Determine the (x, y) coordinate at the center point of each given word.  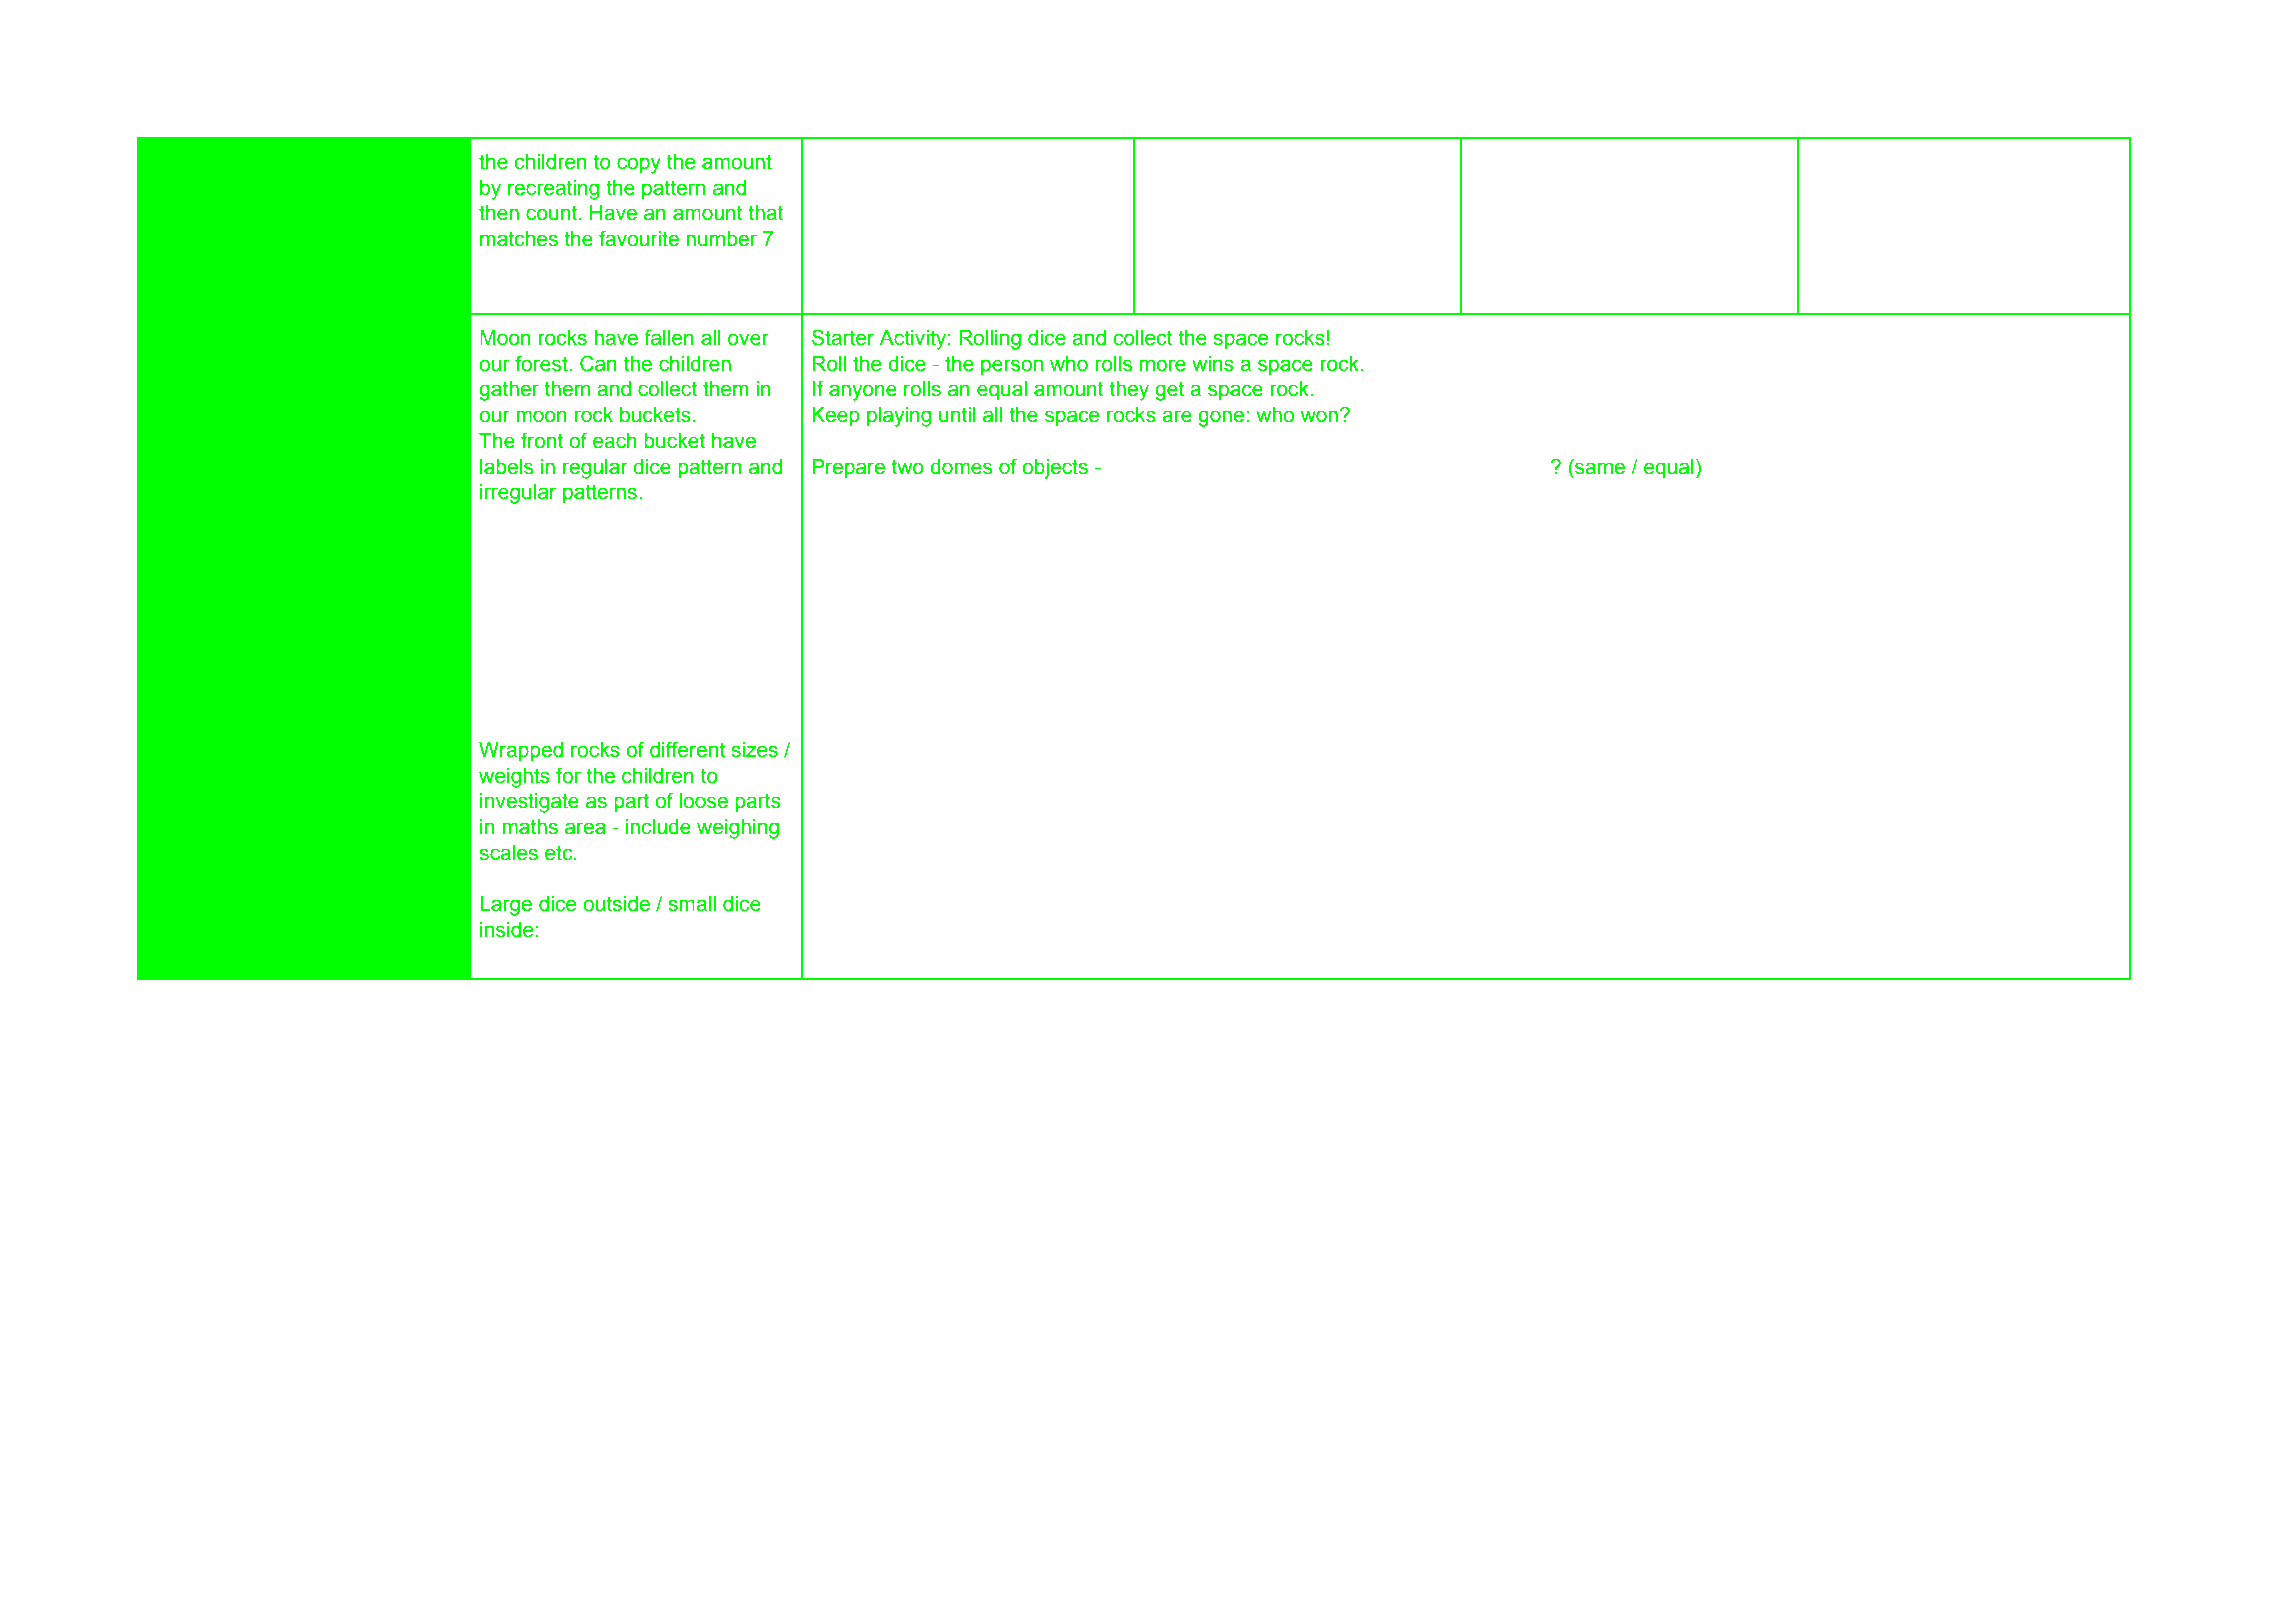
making (591, 572)
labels (506, 467)
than (730, 673)
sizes (754, 750)
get (1169, 391)
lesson (245, 363)
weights (514, 778)
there (1202, 467)
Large (506, 906)
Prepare (848, 469)
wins (1213, 364)
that (766, 213)
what (1129, 467)
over (748, 339)
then (499, 213)
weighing (738, 829)
